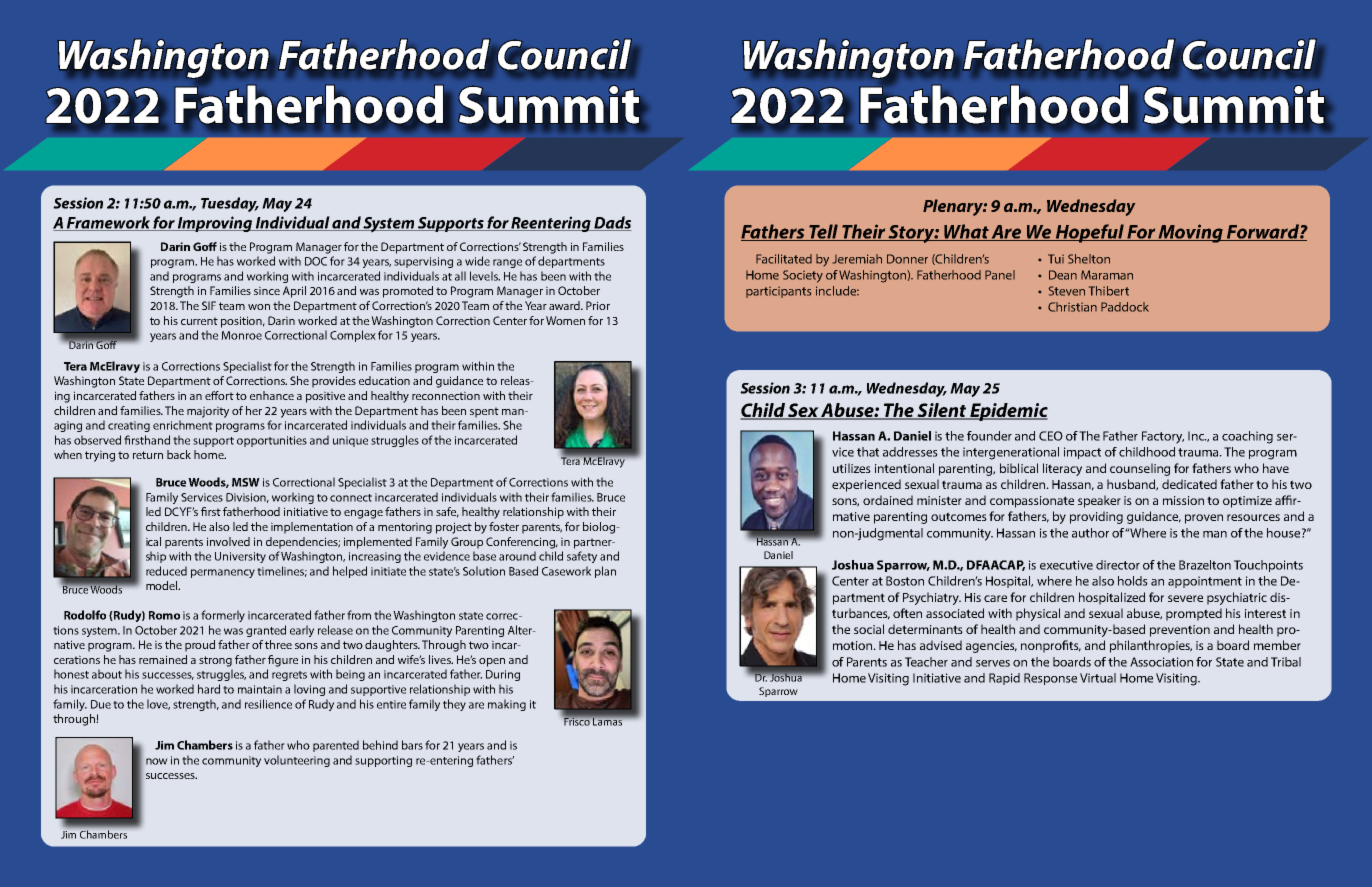 Image resolution: width=1372 pixels, height=887 pixels. I want to click on Improving, so click(215, 224).
